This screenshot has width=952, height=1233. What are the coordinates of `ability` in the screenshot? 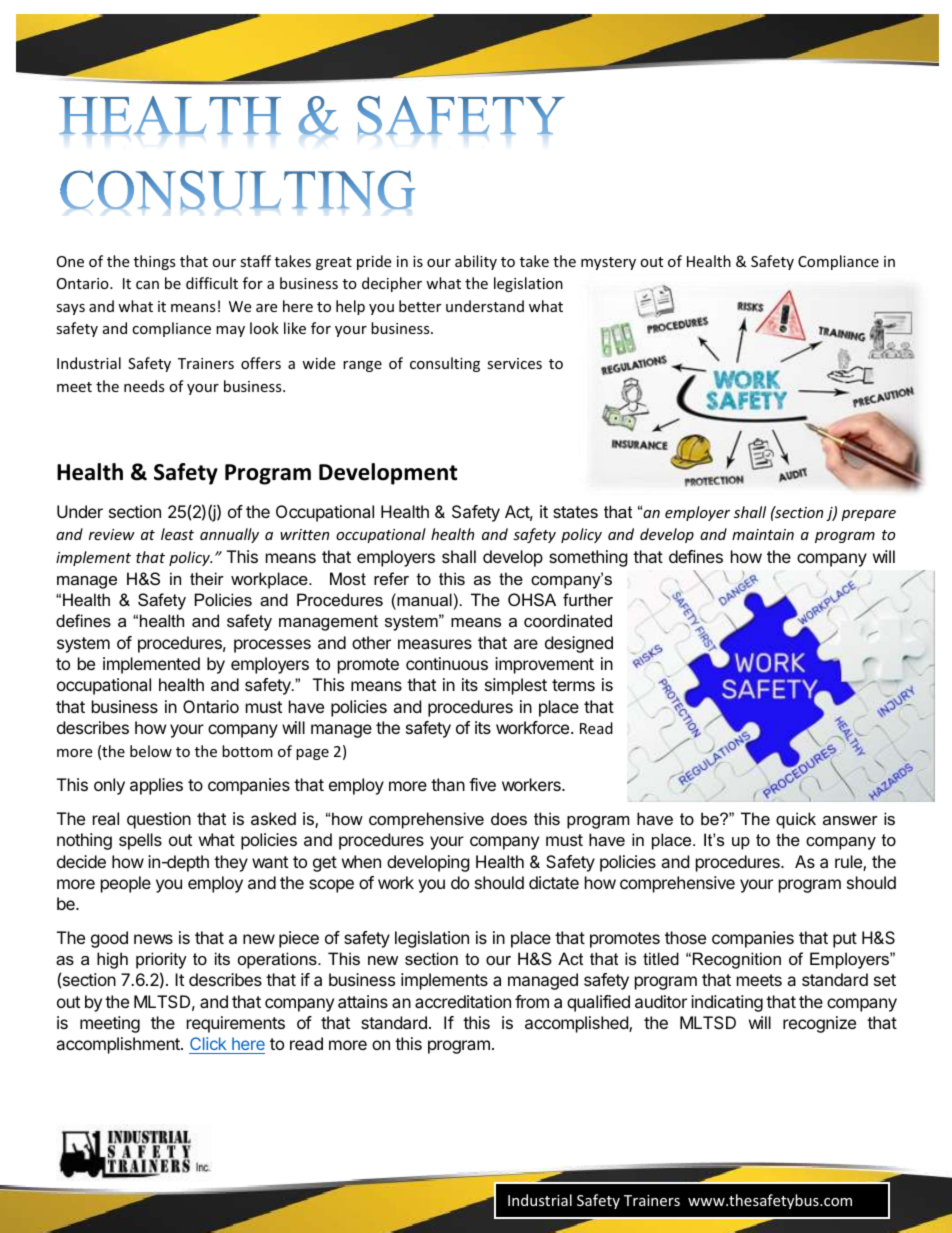 It's located at (476, 262).
